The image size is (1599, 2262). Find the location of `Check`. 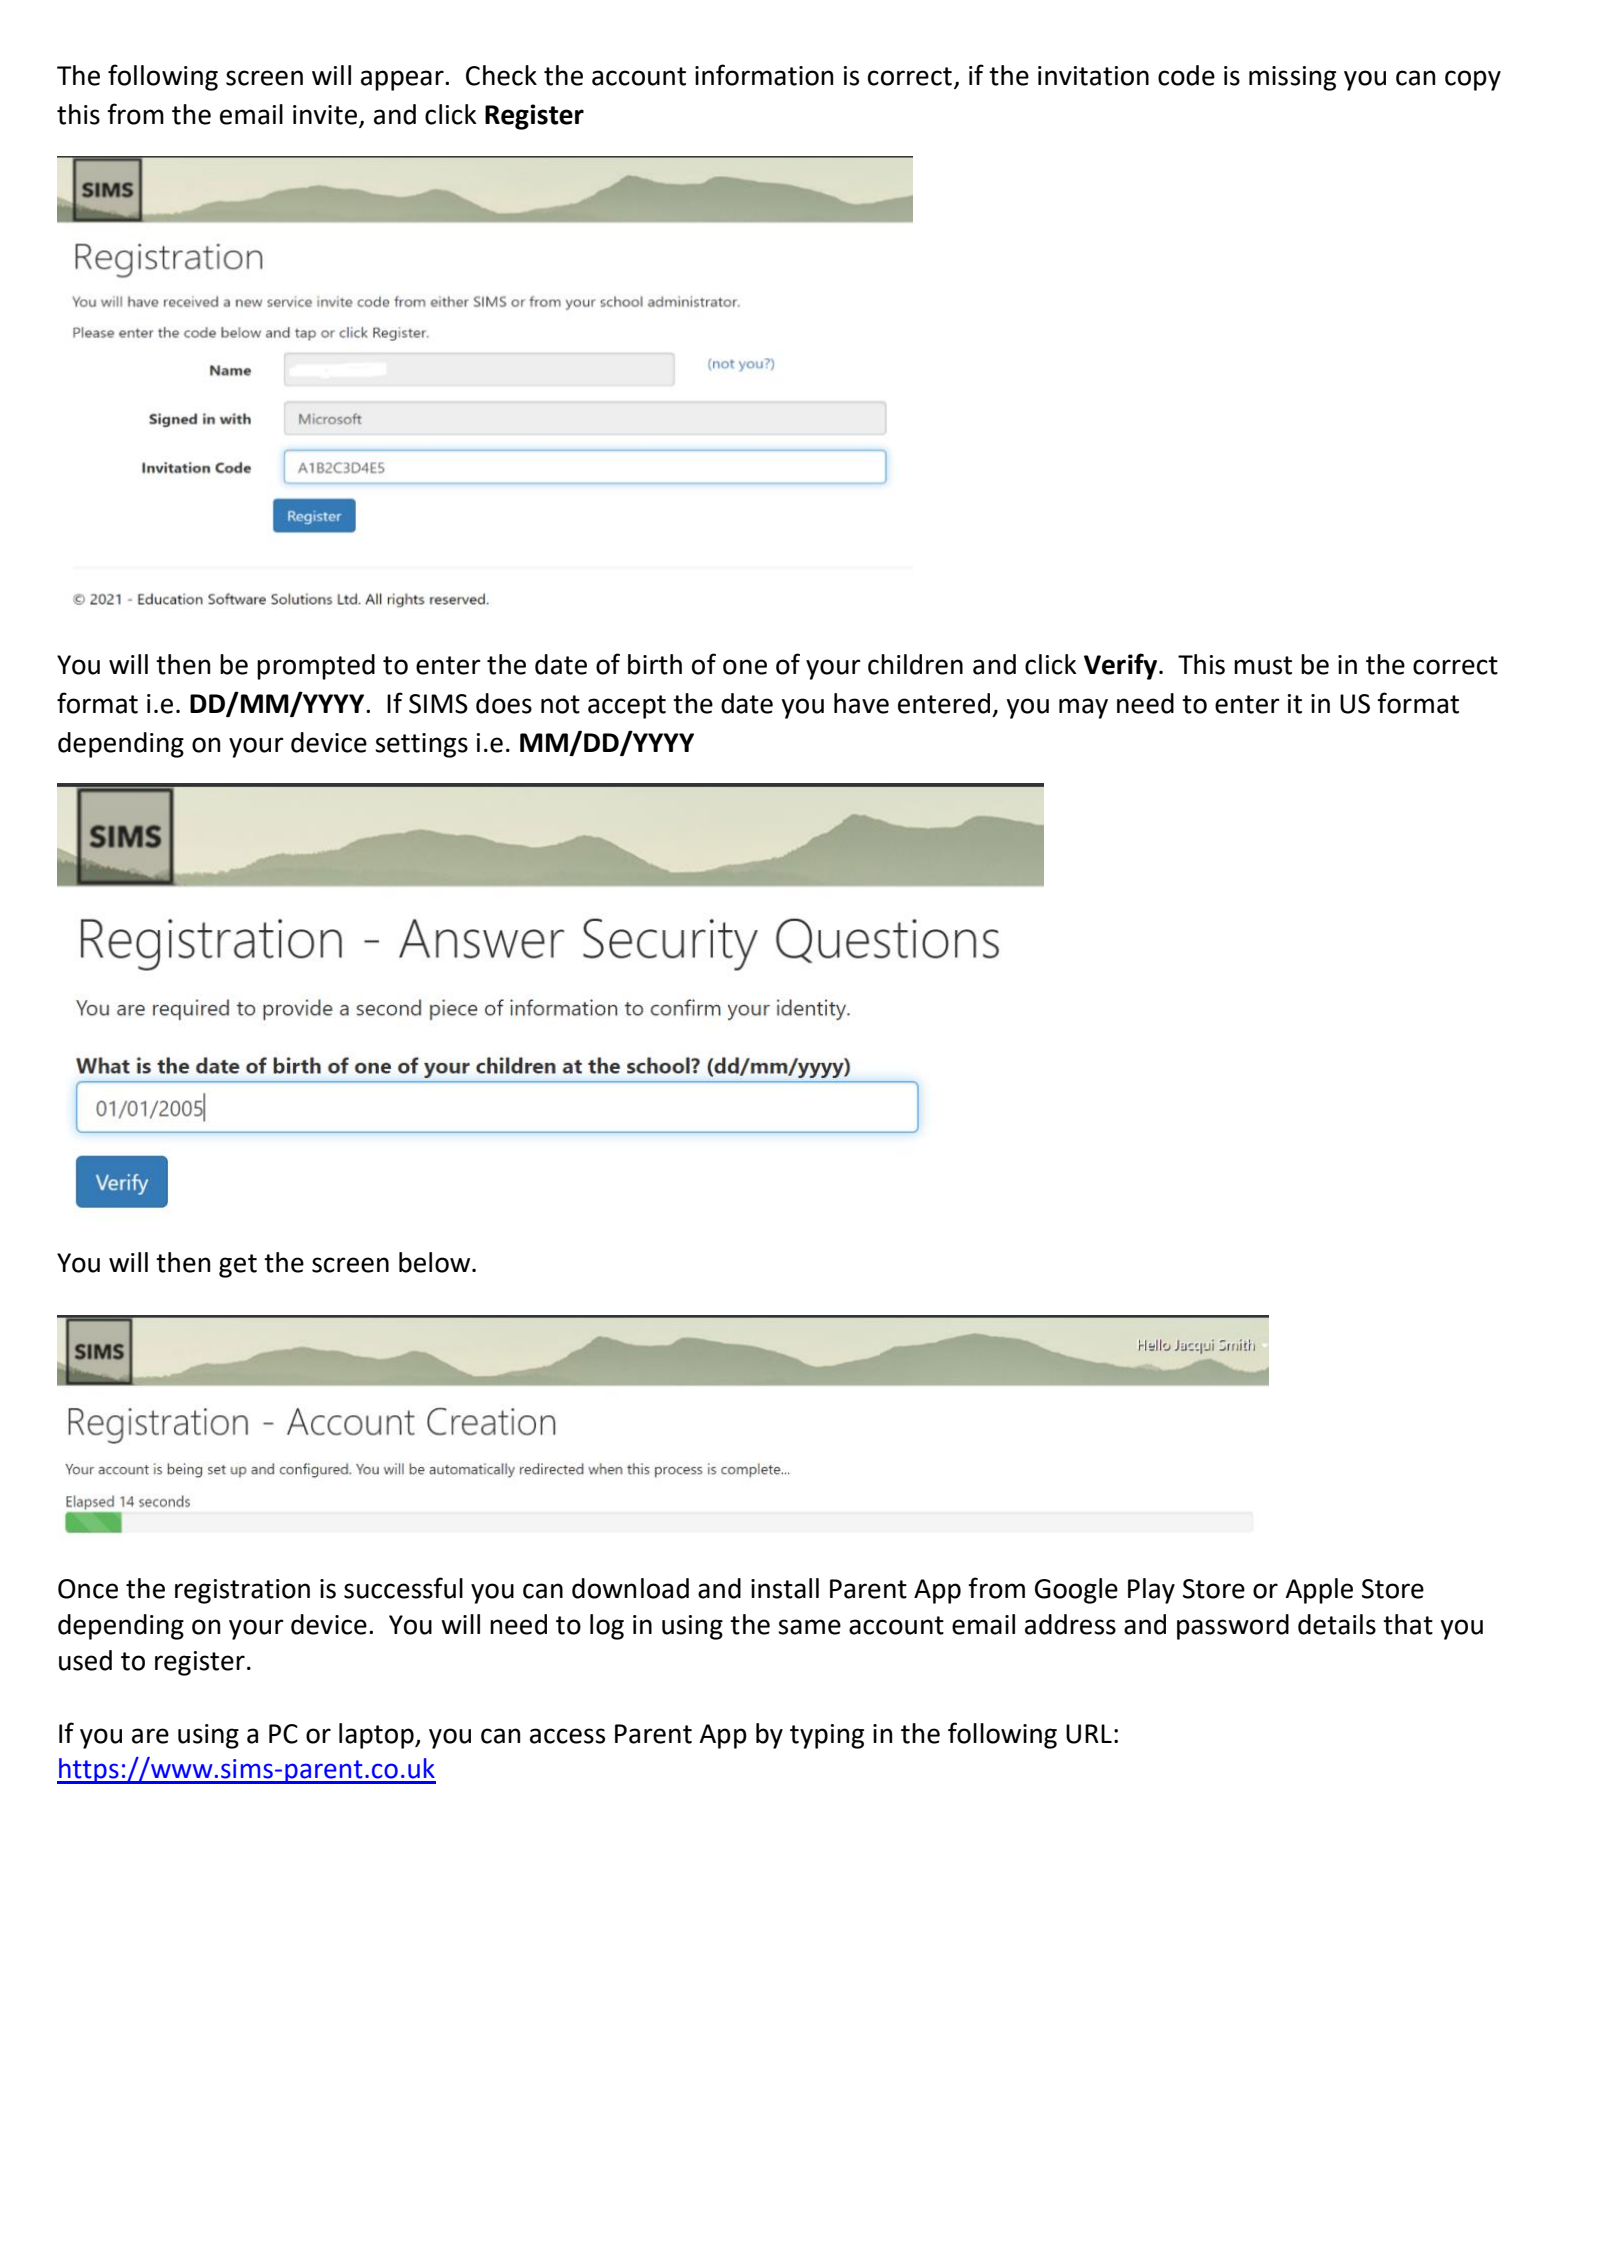

Check is located at coordinates (501, 75).
